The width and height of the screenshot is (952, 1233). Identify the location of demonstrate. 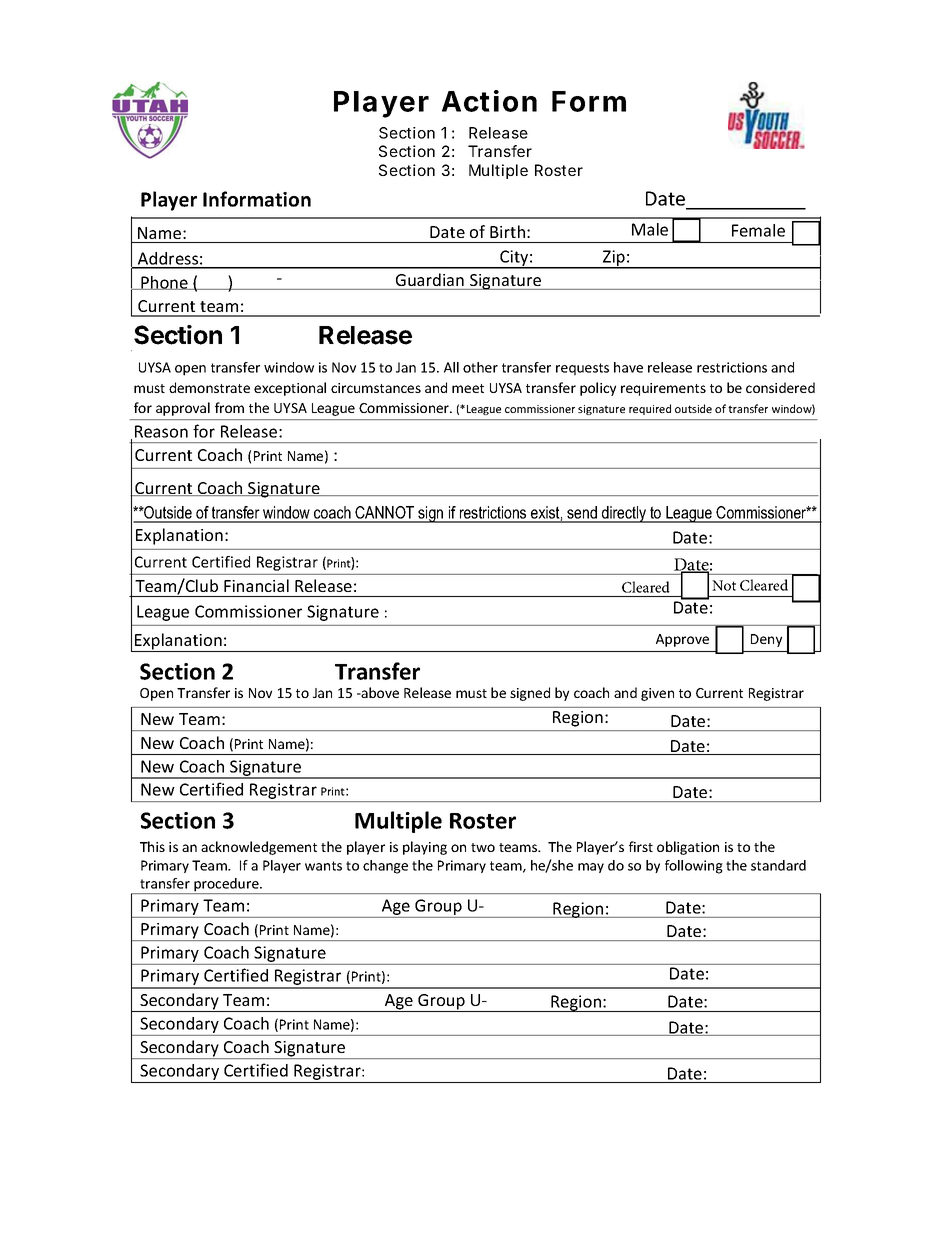
(209, 387).
